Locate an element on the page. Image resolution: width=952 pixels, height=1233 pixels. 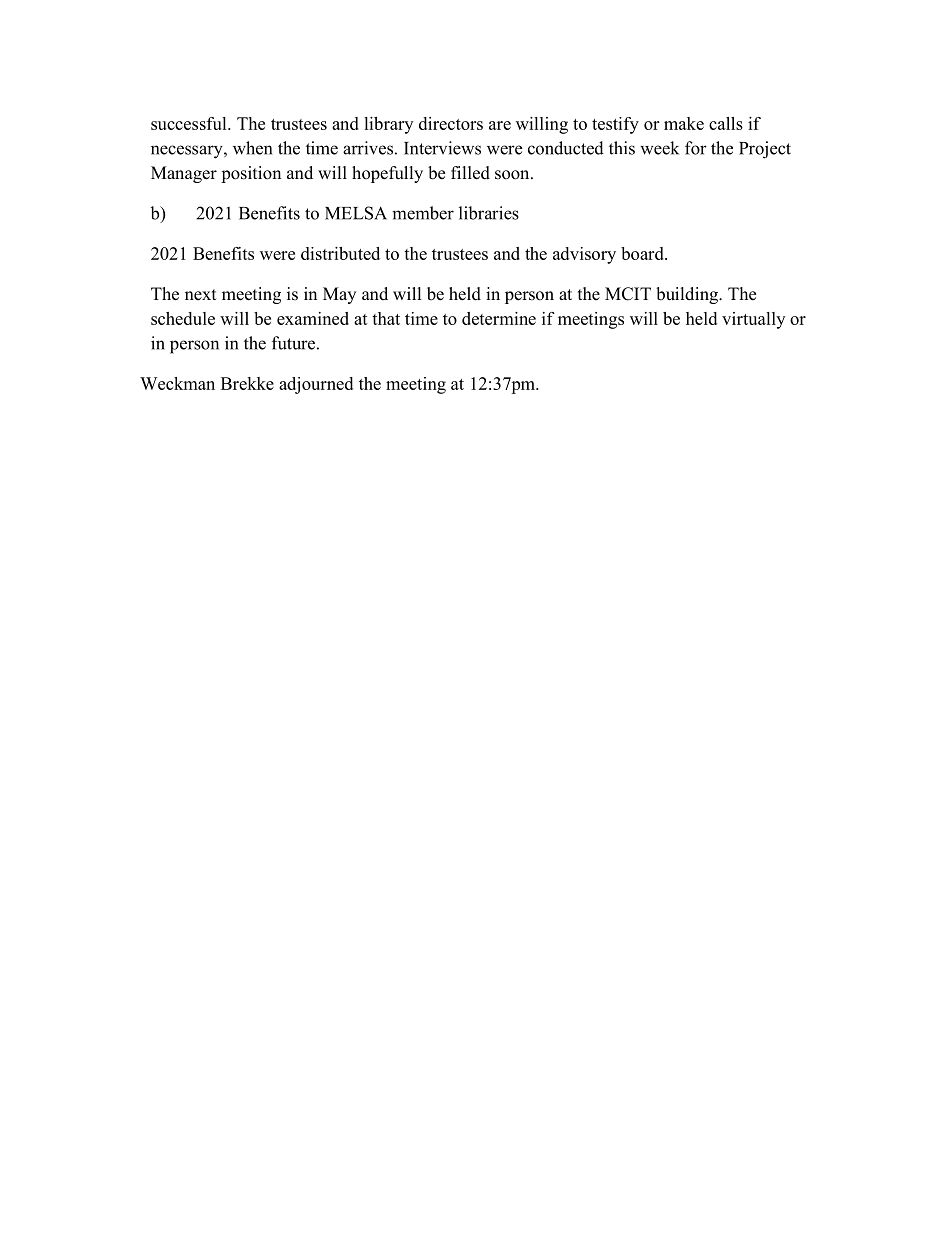
make is located at coordinates (684, 123).
